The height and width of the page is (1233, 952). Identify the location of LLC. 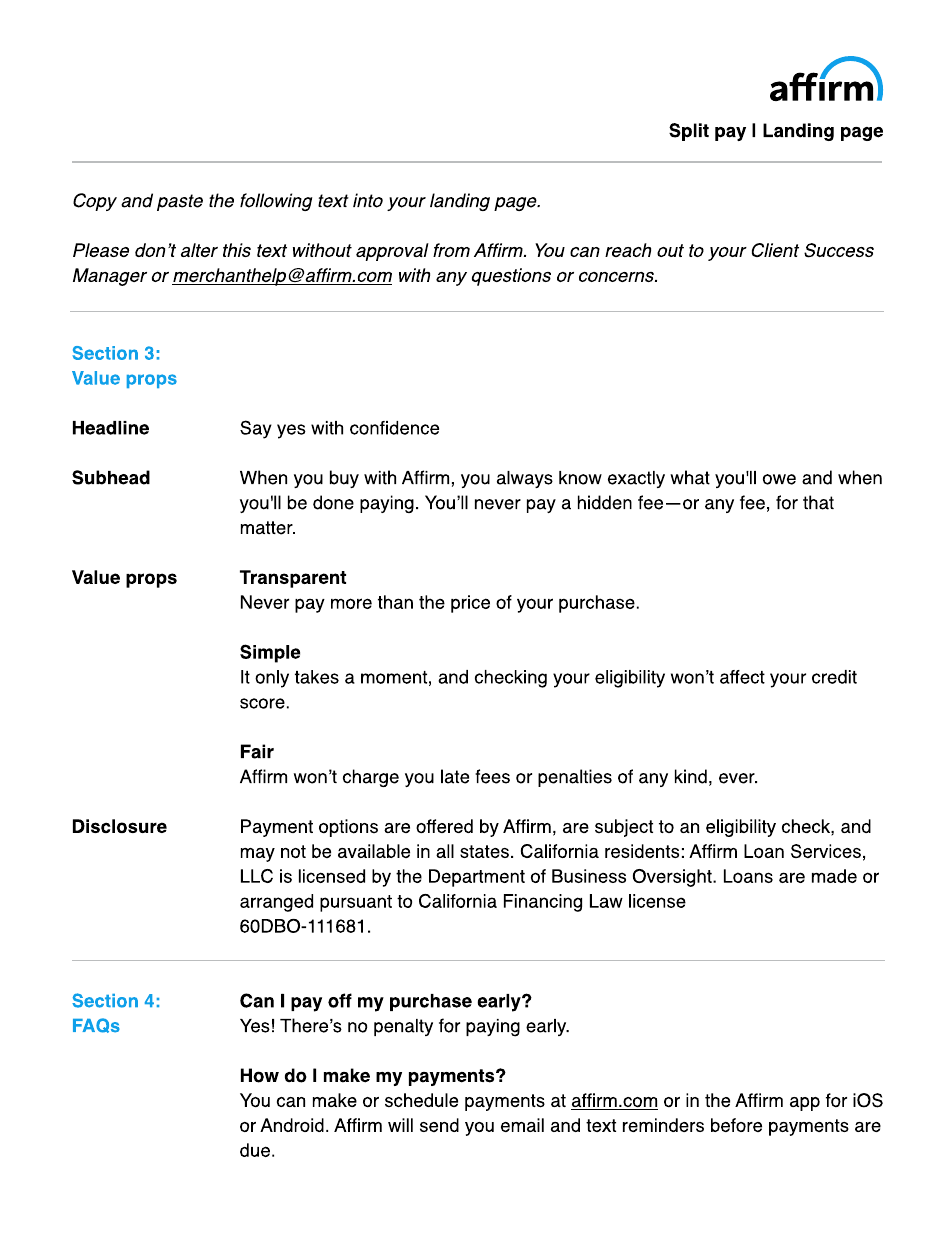
(257, 876).
